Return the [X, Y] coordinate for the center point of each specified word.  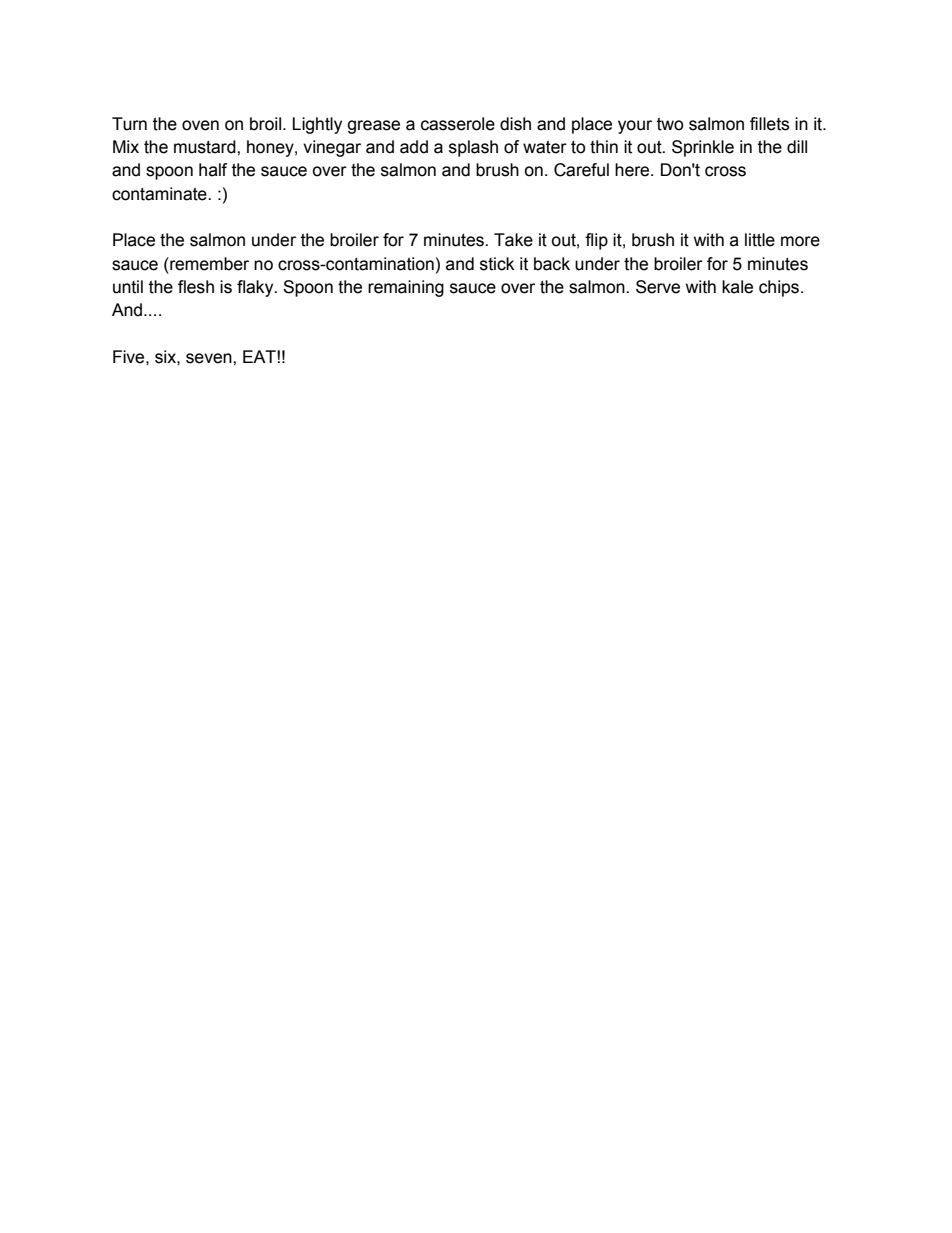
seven [210, 358]
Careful [581, 170]
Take [513, 240]
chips [780, 288]
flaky [256, 288]
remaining [406, 288]
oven [200, 125]
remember [208, 264]
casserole [458, 124]
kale [737, 287]
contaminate [160, 194]
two [670, 124]
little [760, 240]
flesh [196, 287]
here [633, 170]
